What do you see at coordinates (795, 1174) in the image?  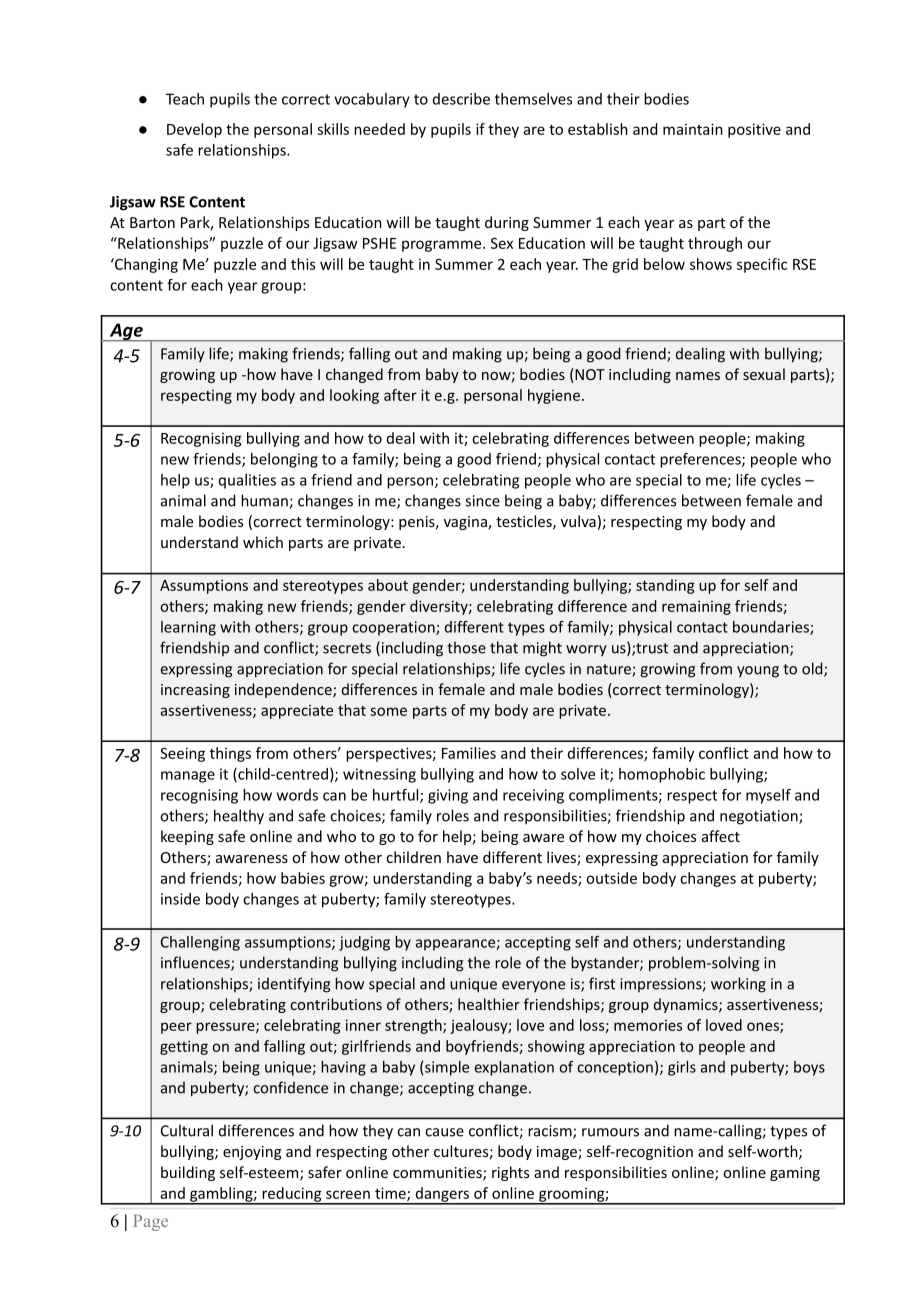 I see `gaming` at bounding box center [795, 1174].
